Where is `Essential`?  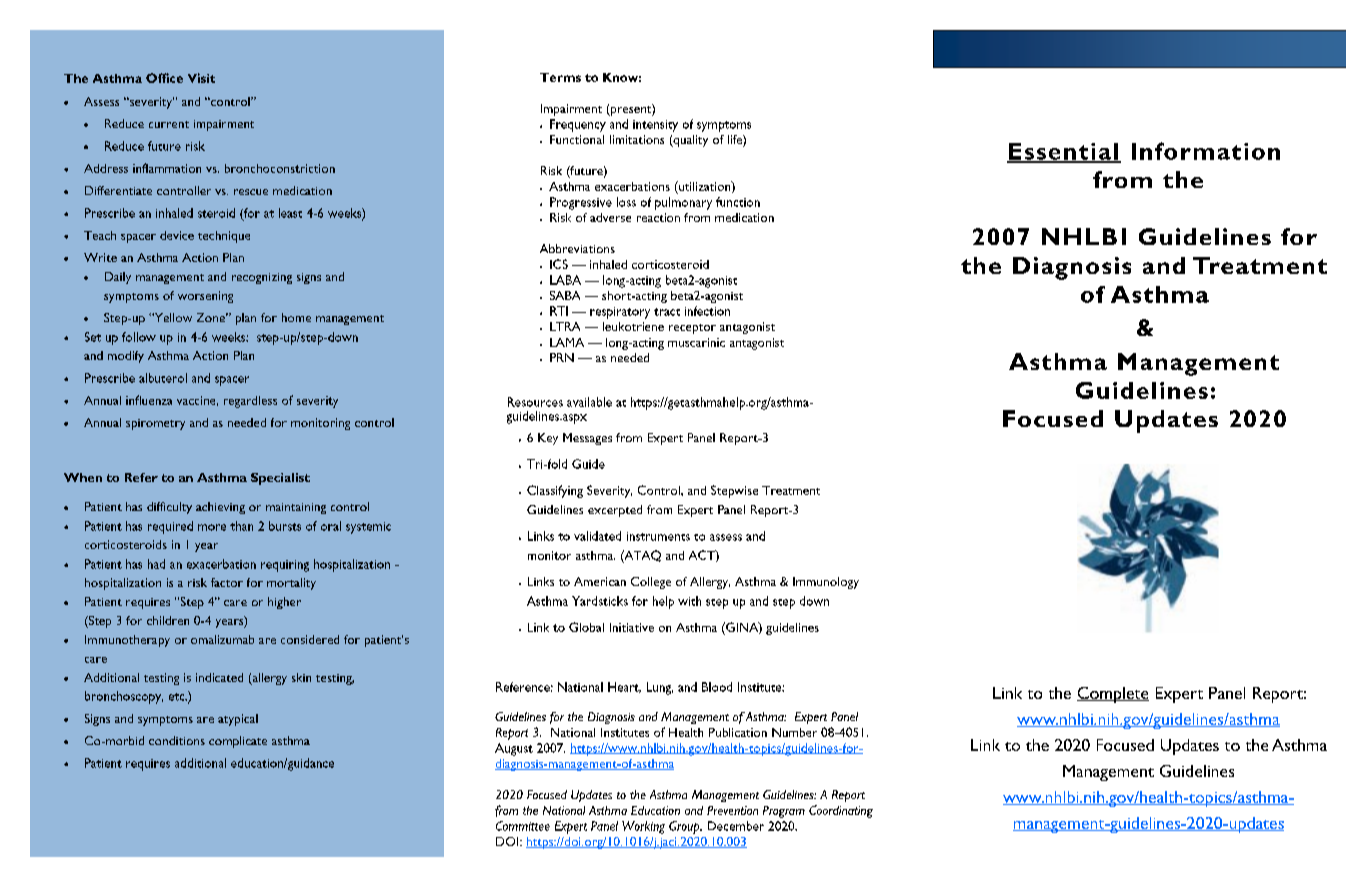 Essential is located at coordinates (1063, 152).
